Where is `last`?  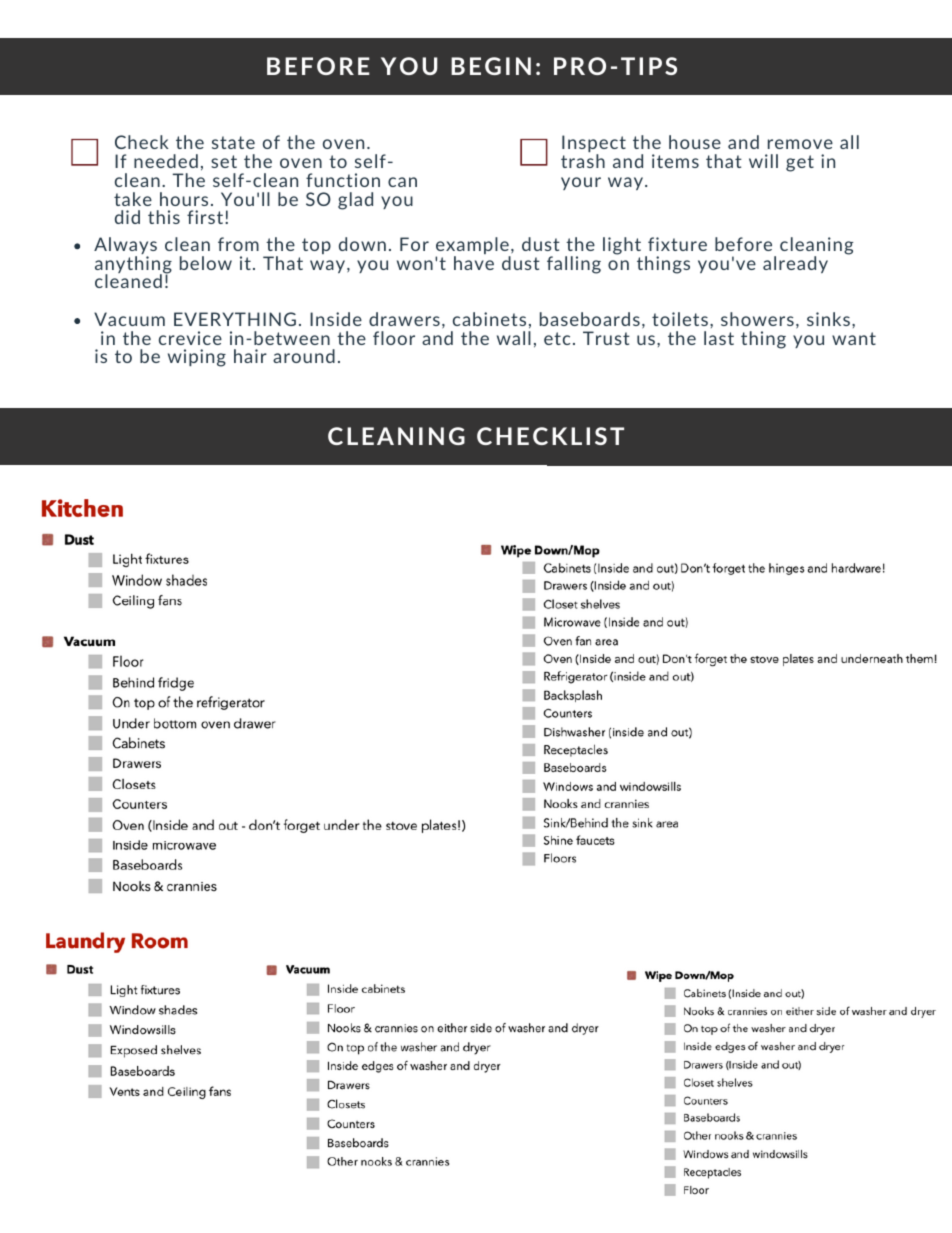
last is located at coordinates (719, 338).
